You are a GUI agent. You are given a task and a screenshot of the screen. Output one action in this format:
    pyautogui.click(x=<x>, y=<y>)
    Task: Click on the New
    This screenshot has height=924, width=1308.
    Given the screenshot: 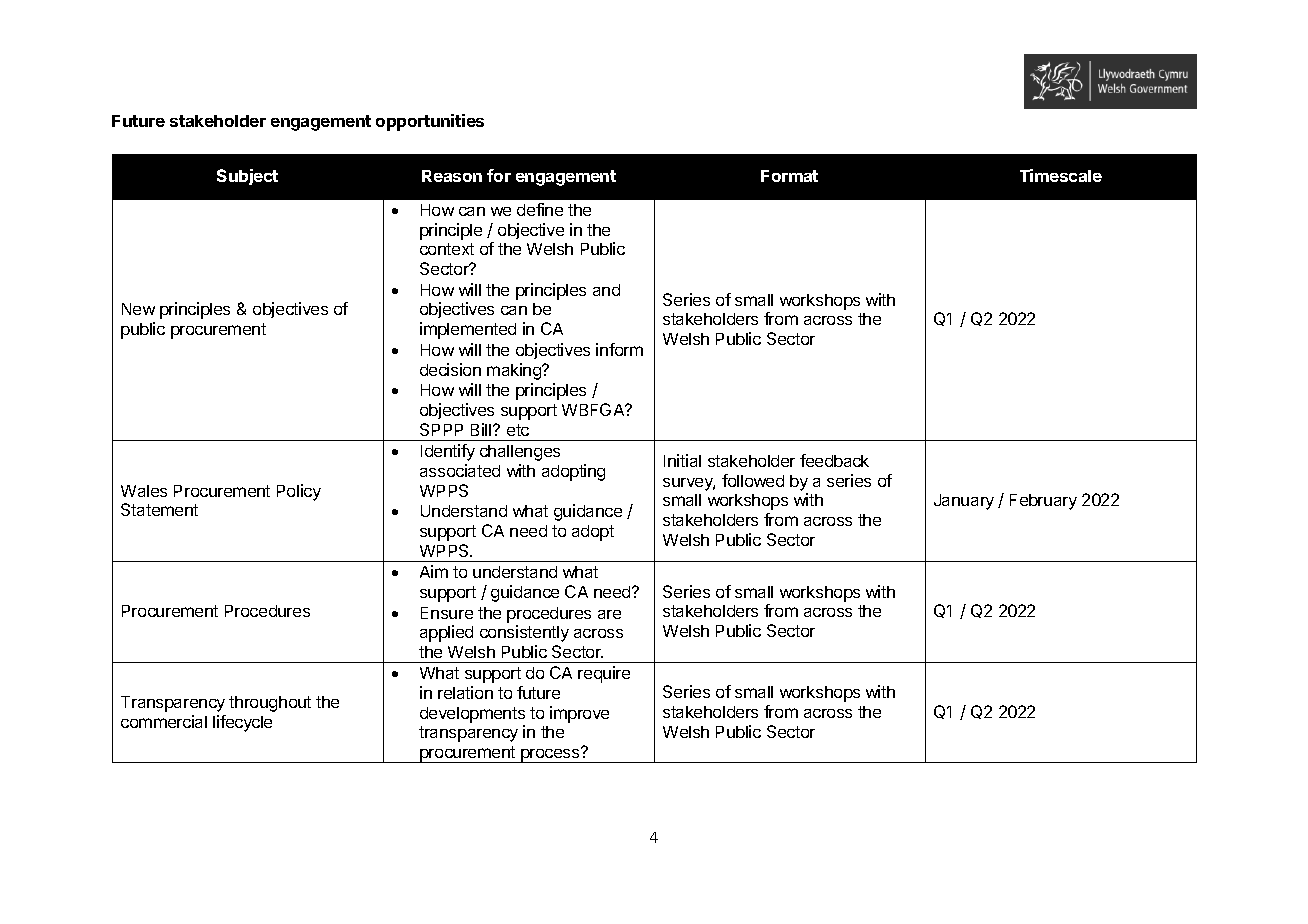 What is the action you would take?
    pyautogui.click(x=138, y=309)
